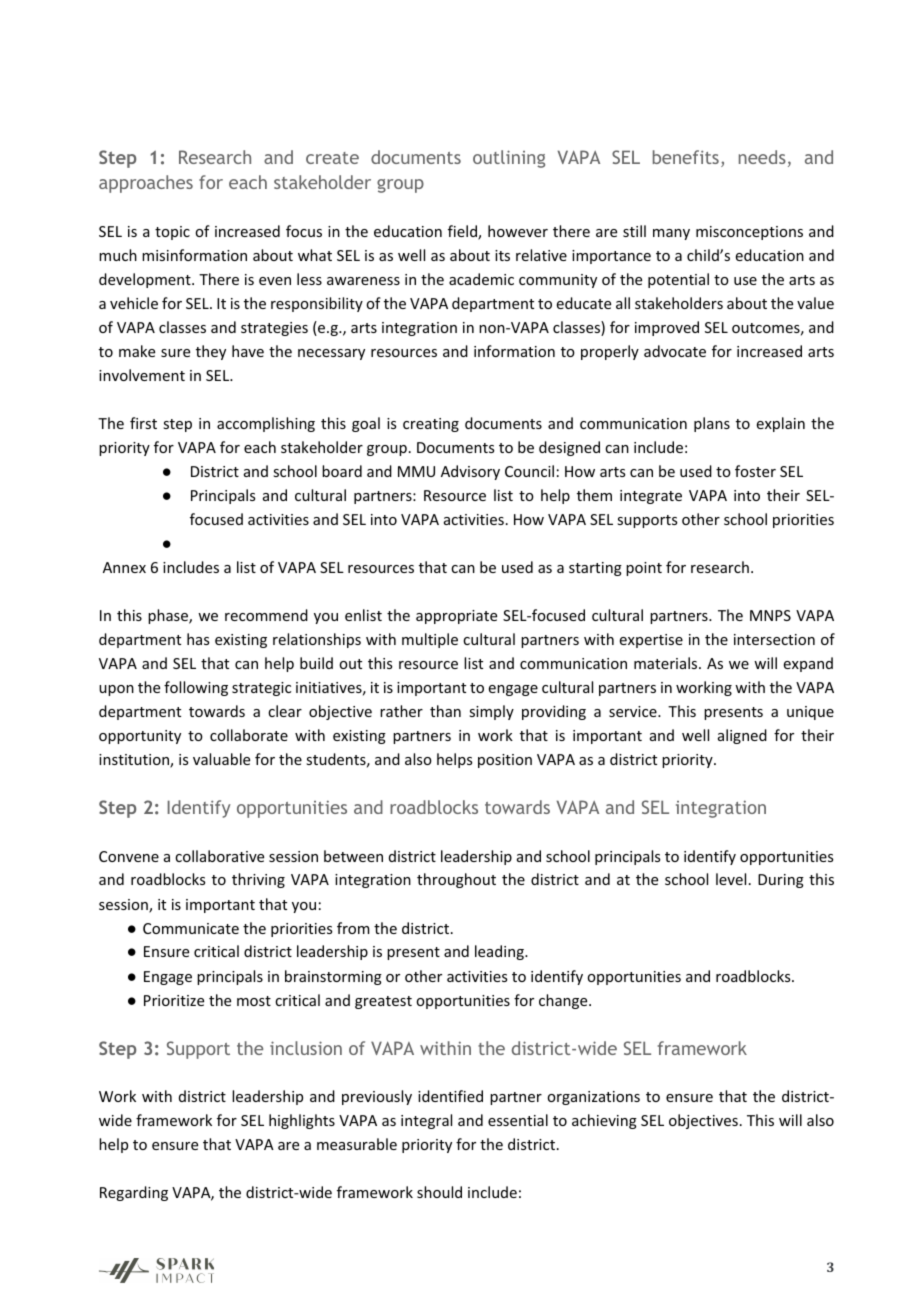 This document has height=1308, width=924. I want to click on needs, so click(762, 157).
